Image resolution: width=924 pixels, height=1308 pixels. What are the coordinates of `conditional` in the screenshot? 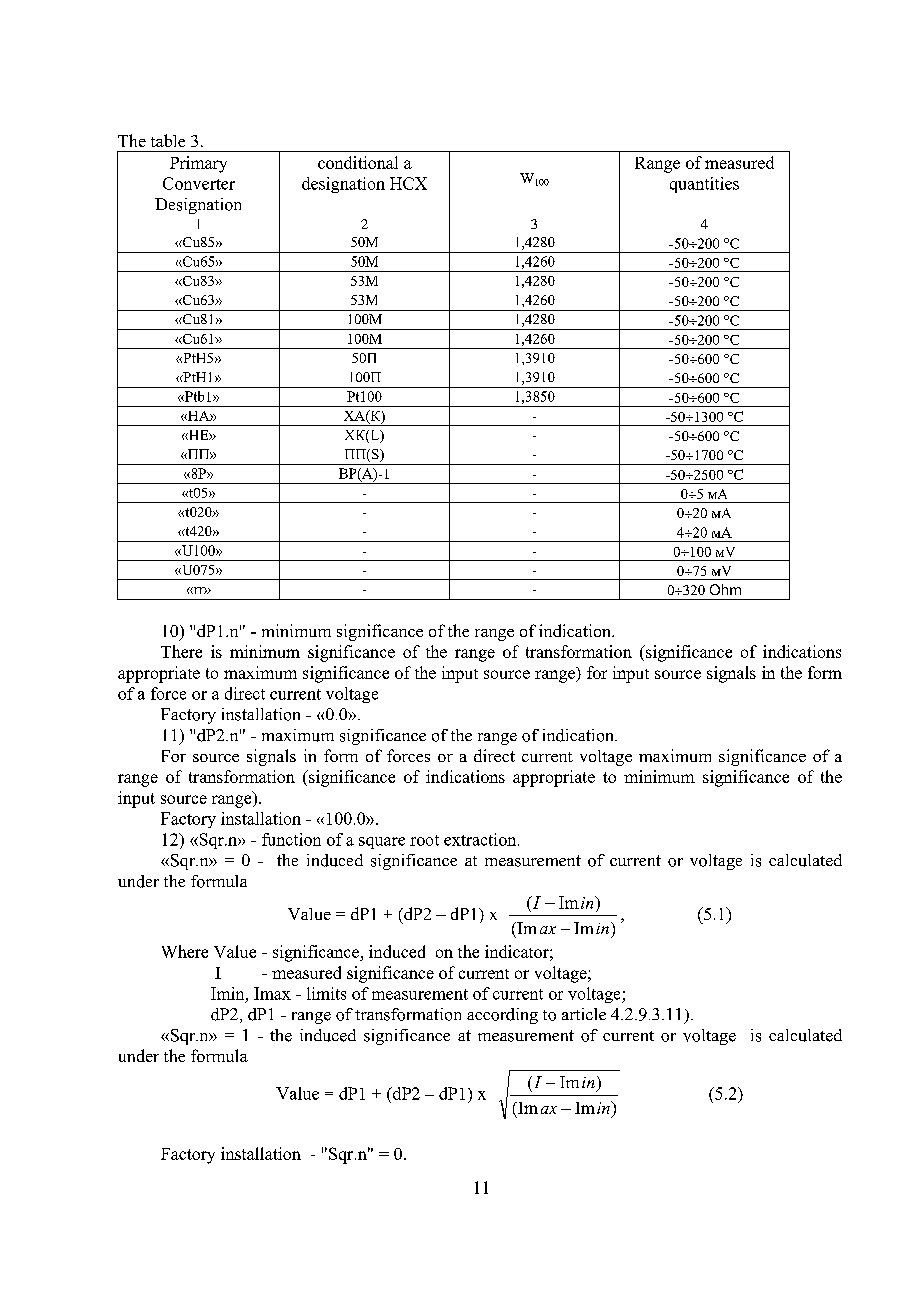 It's located at (358, 162).
